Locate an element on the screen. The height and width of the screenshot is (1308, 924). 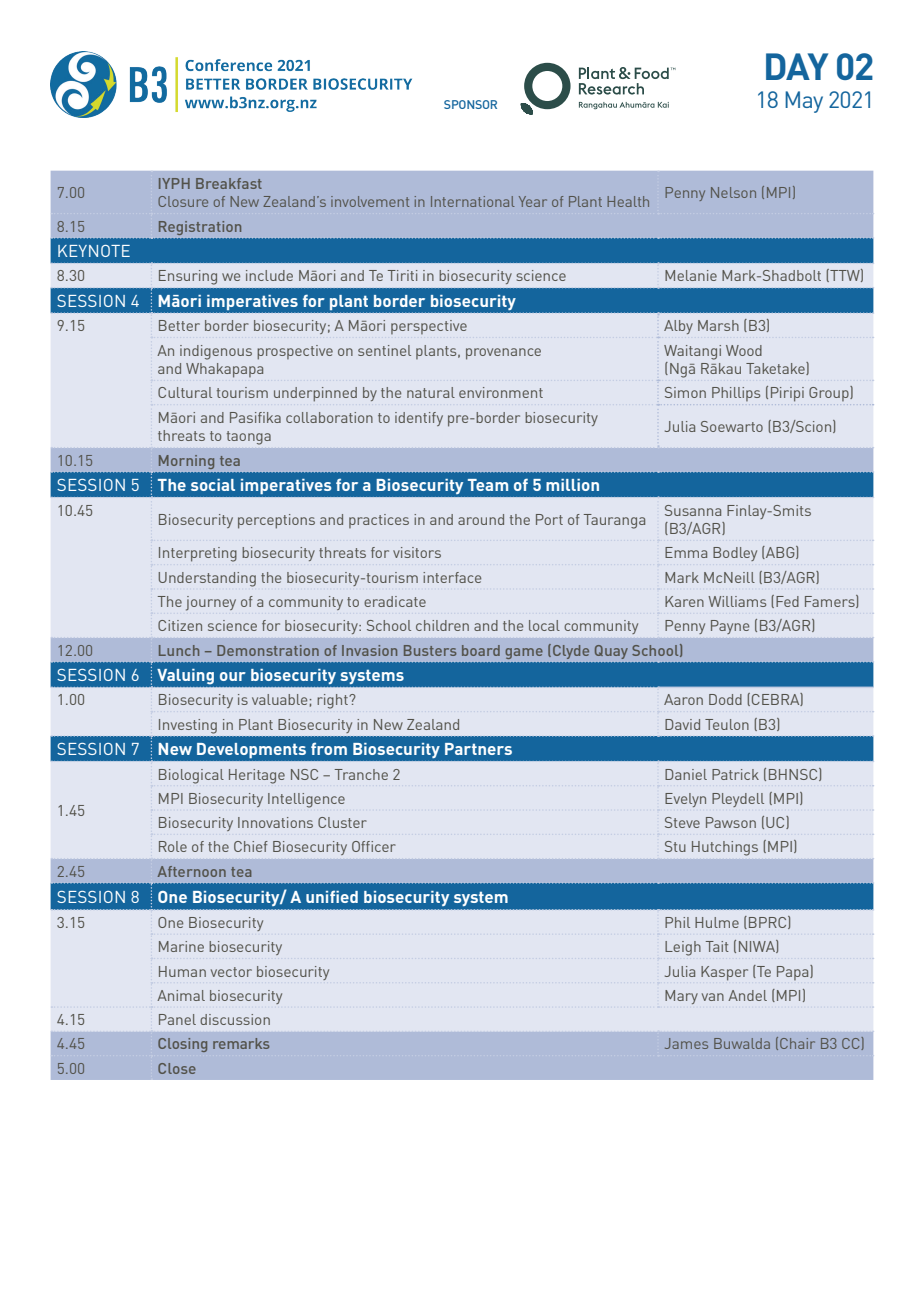
Biological is located at coordinates (191, 776).
